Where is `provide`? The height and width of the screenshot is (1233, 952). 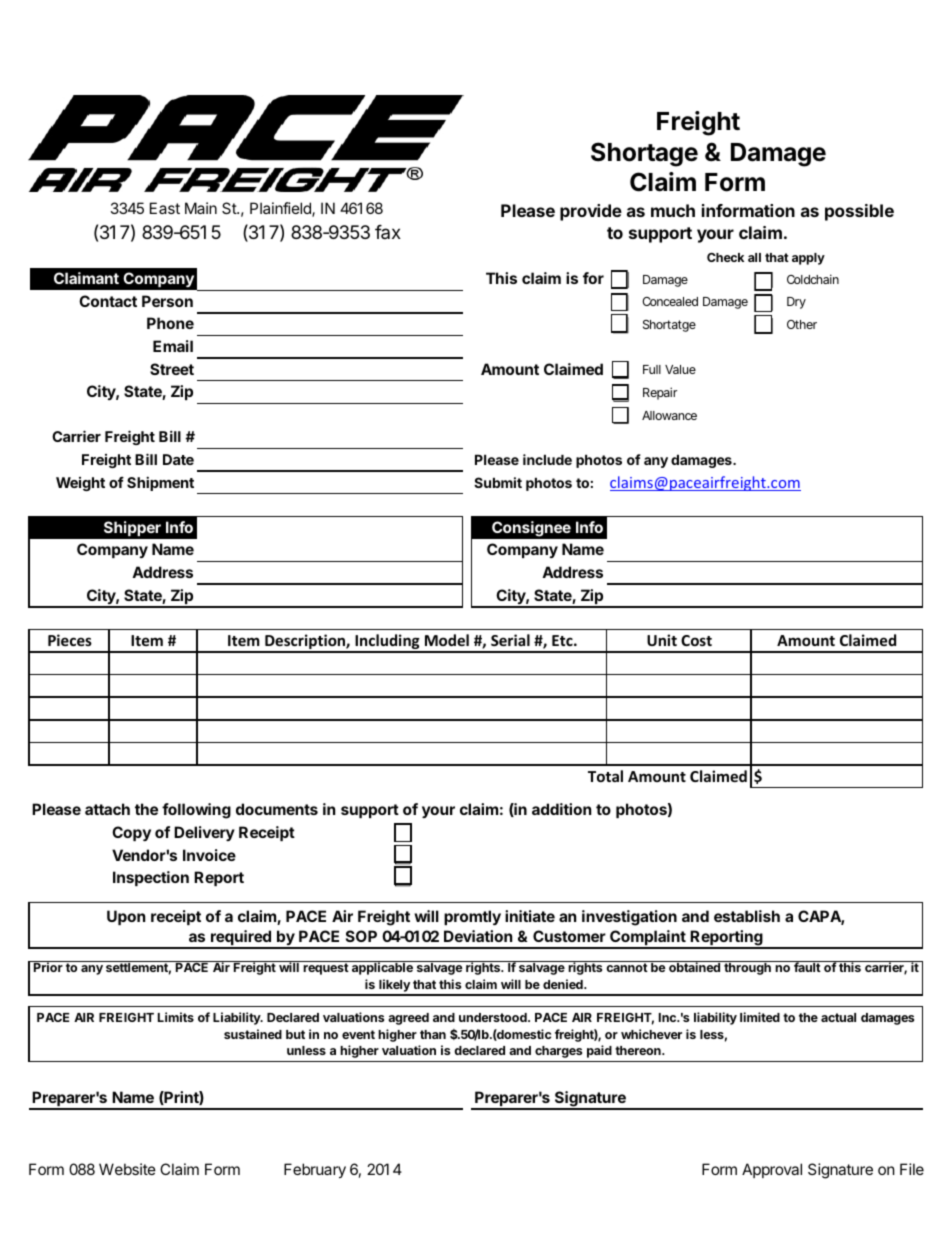 provide is located at coordinates (591, 212).
